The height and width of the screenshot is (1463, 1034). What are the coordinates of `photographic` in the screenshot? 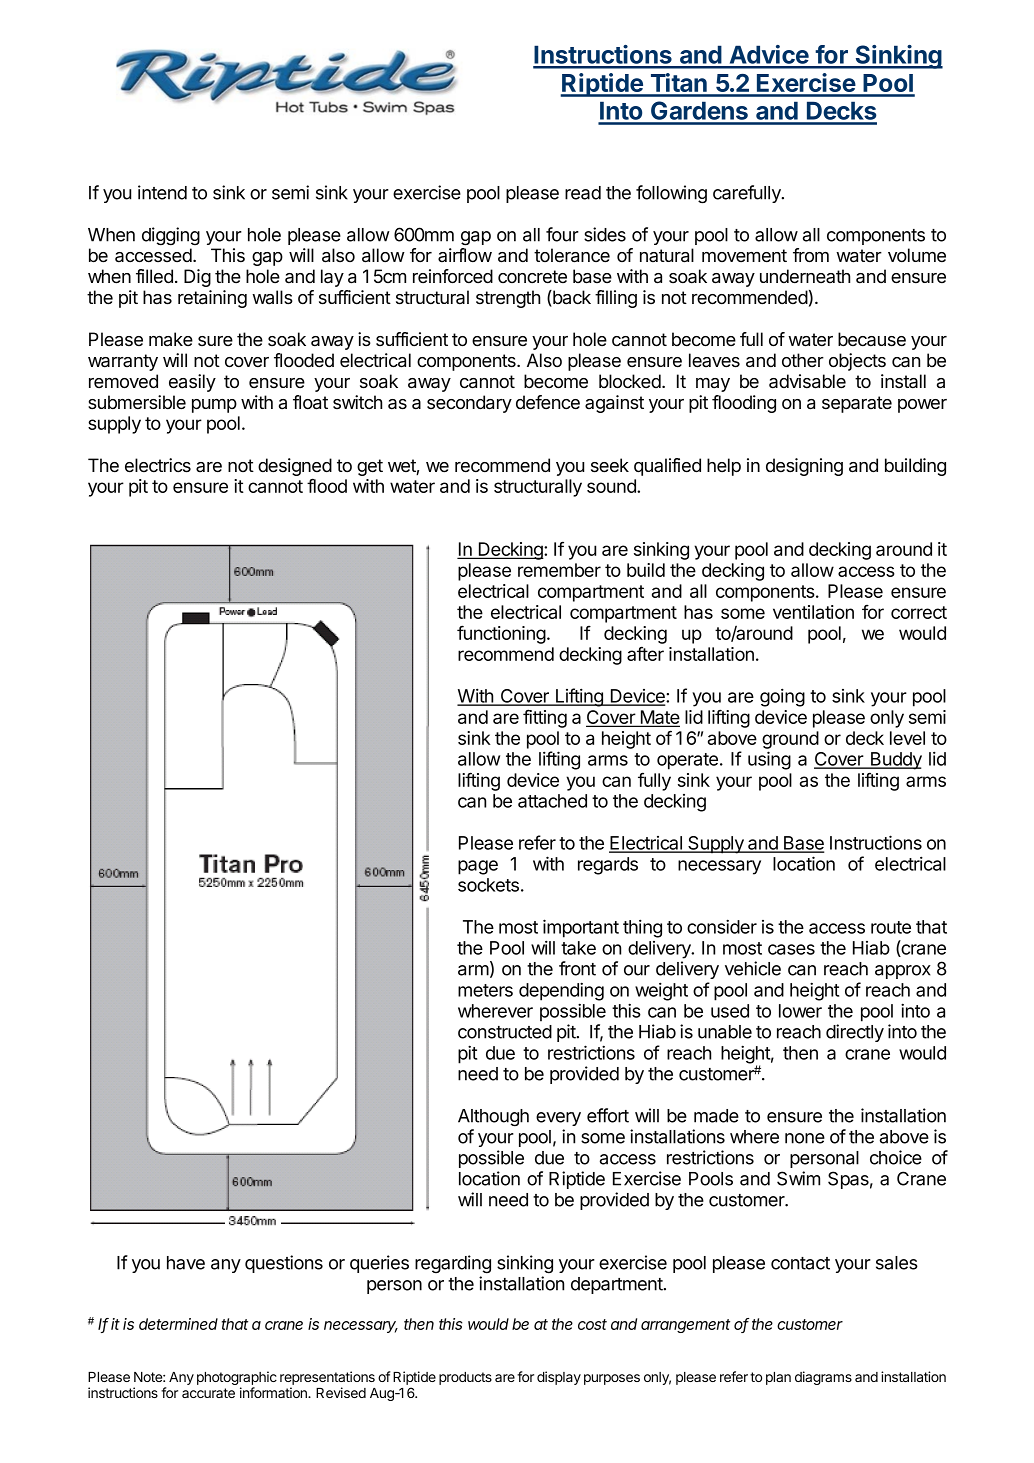 It's located at (237, 1379).
